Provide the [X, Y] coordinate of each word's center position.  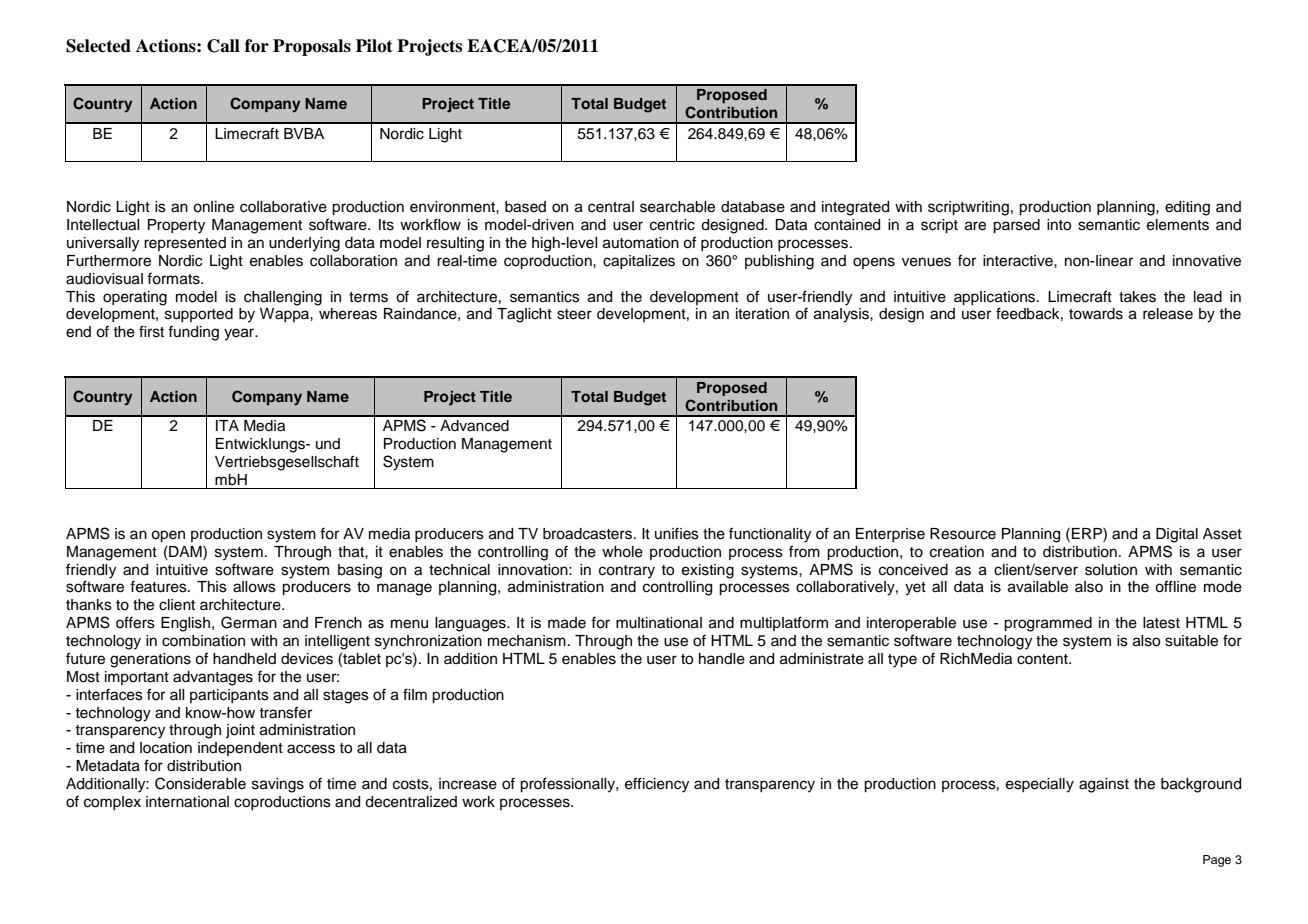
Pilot [374, 46]
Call [223, 46]
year [240, 334]
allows [254, 587]
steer [574, 314]
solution [1111, 570]
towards [1096, 314]
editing [1187, 208]
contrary [627, 572]
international [187, 802]
